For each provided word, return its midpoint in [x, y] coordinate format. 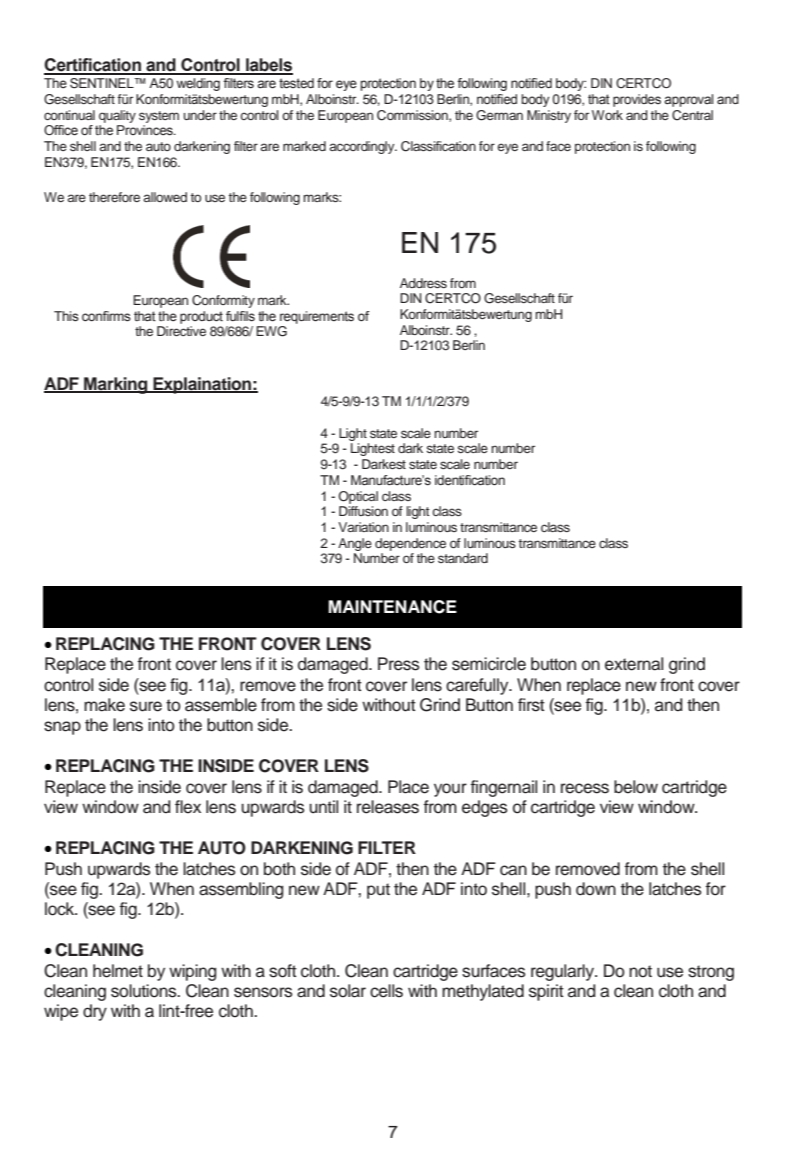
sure [146, 706]
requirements [317, 317]
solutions [145, 991]
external [634, 664]
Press [399, 664]
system [159, 117]
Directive [181, 331]
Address [423, 283]
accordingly [363, 147]
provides [637, 100]
